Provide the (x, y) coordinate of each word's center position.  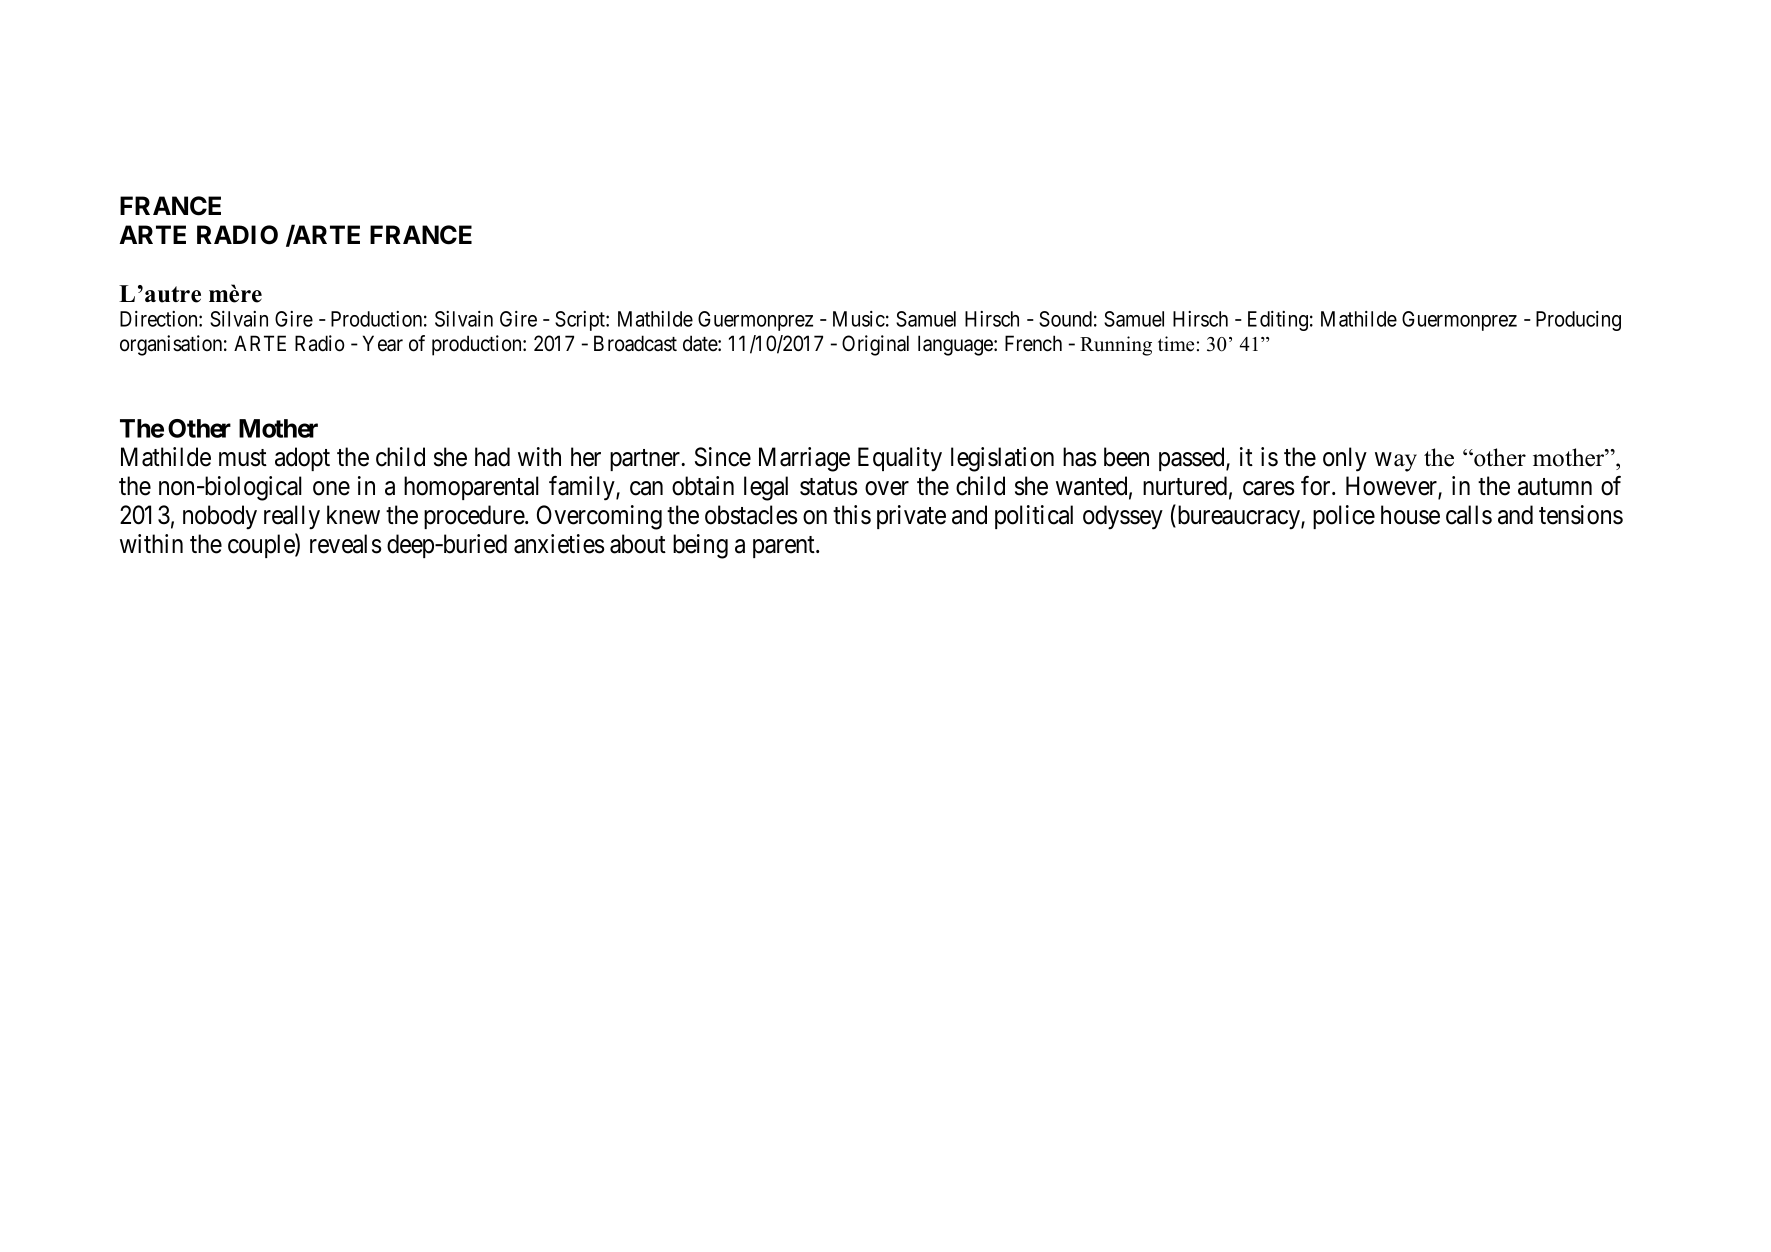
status (828, 487)
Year (383, 343)
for (1317, 486)
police (1344, 517)
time (1176, 344)
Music (859, 319)
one (331, 488)
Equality (900, 459)
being (700, 546)
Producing (1578, 321)
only (1345, 459)
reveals (345, 544)
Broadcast (635, 343)
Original (875, 345)
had (492, 457)
